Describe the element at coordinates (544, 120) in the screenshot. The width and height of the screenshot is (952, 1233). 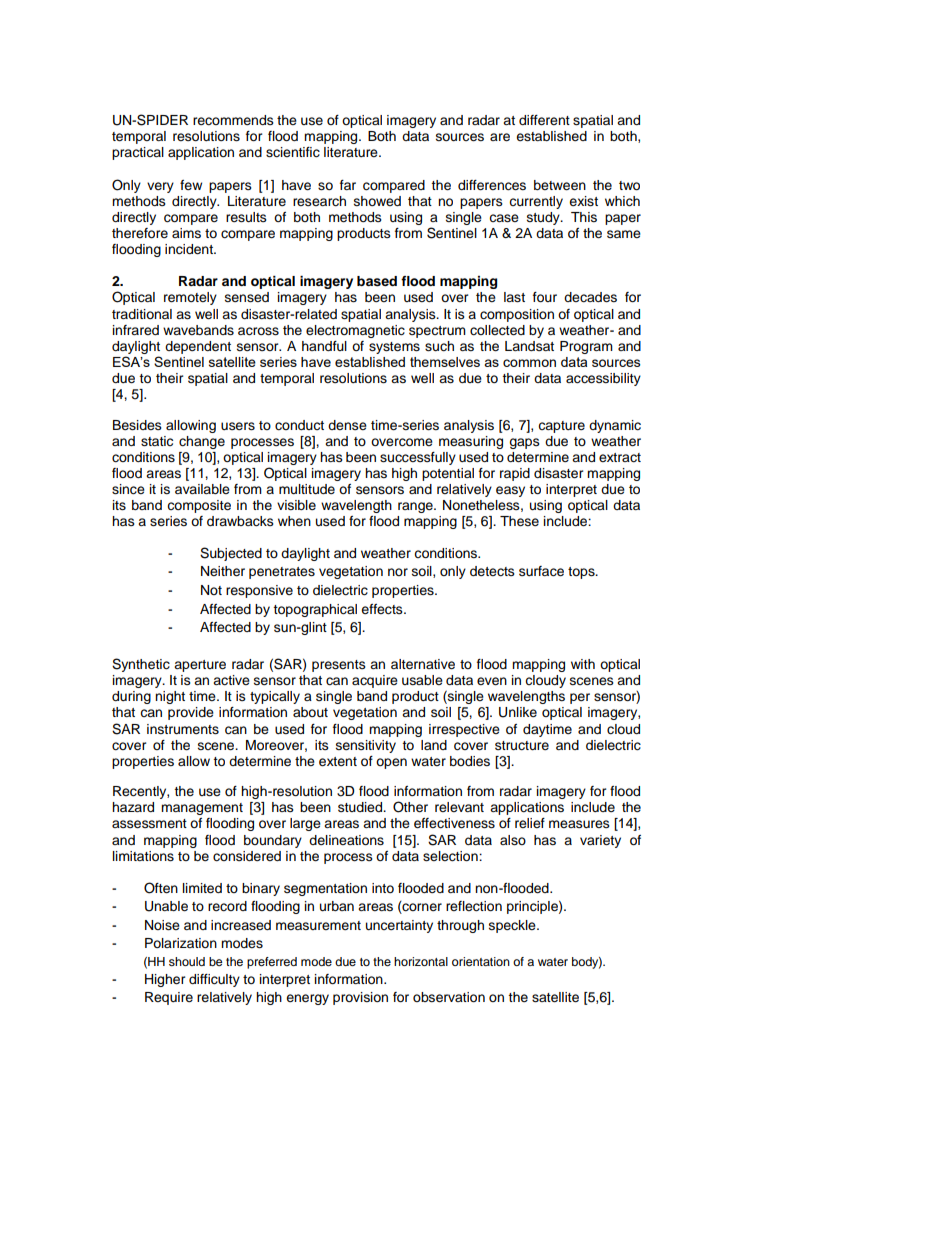
I see `different` at that location.
